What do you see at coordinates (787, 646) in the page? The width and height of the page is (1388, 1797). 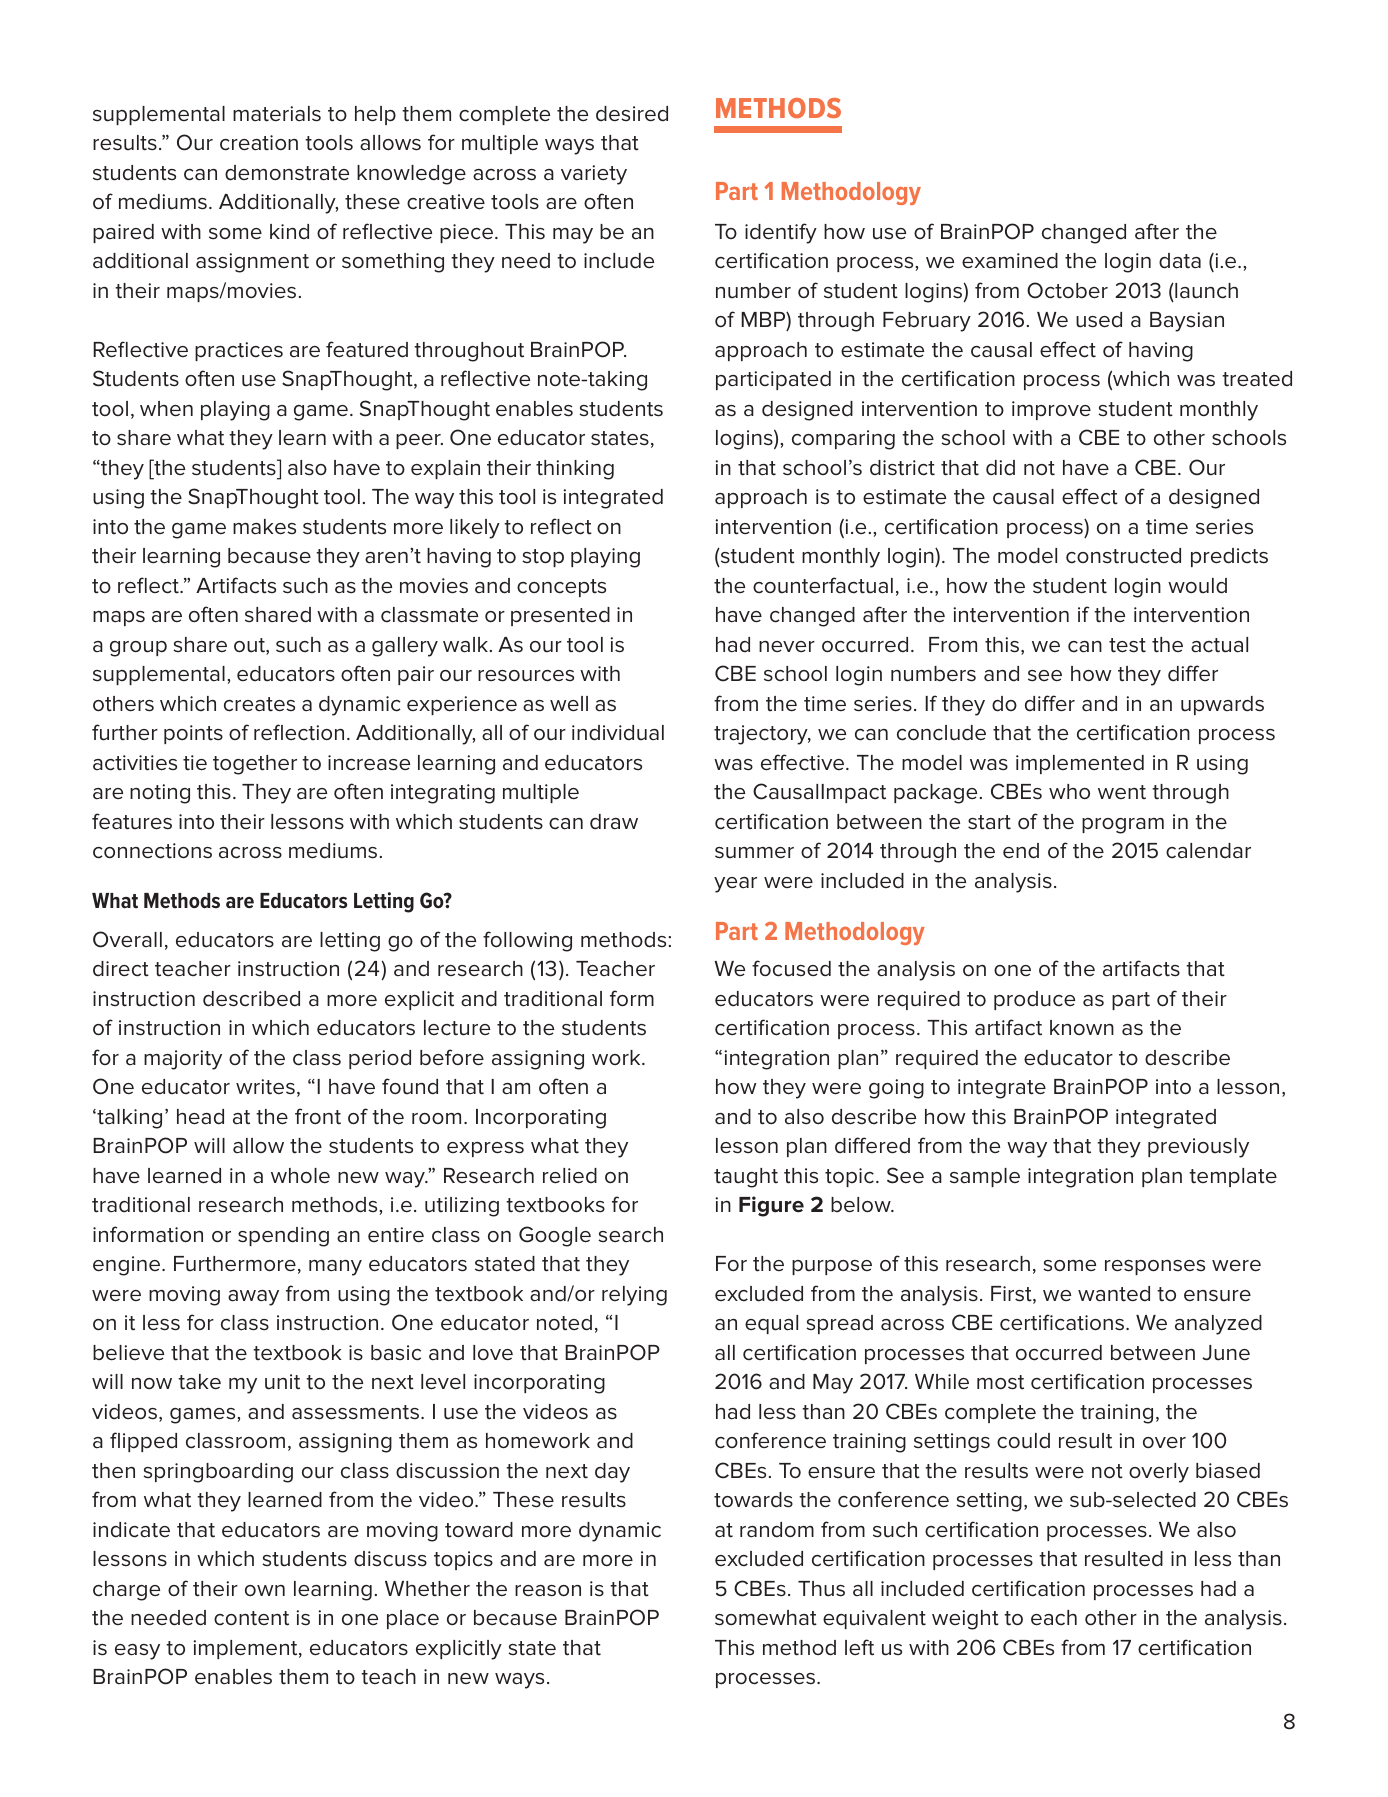 I see `never` at bounding box center [787, 646].
